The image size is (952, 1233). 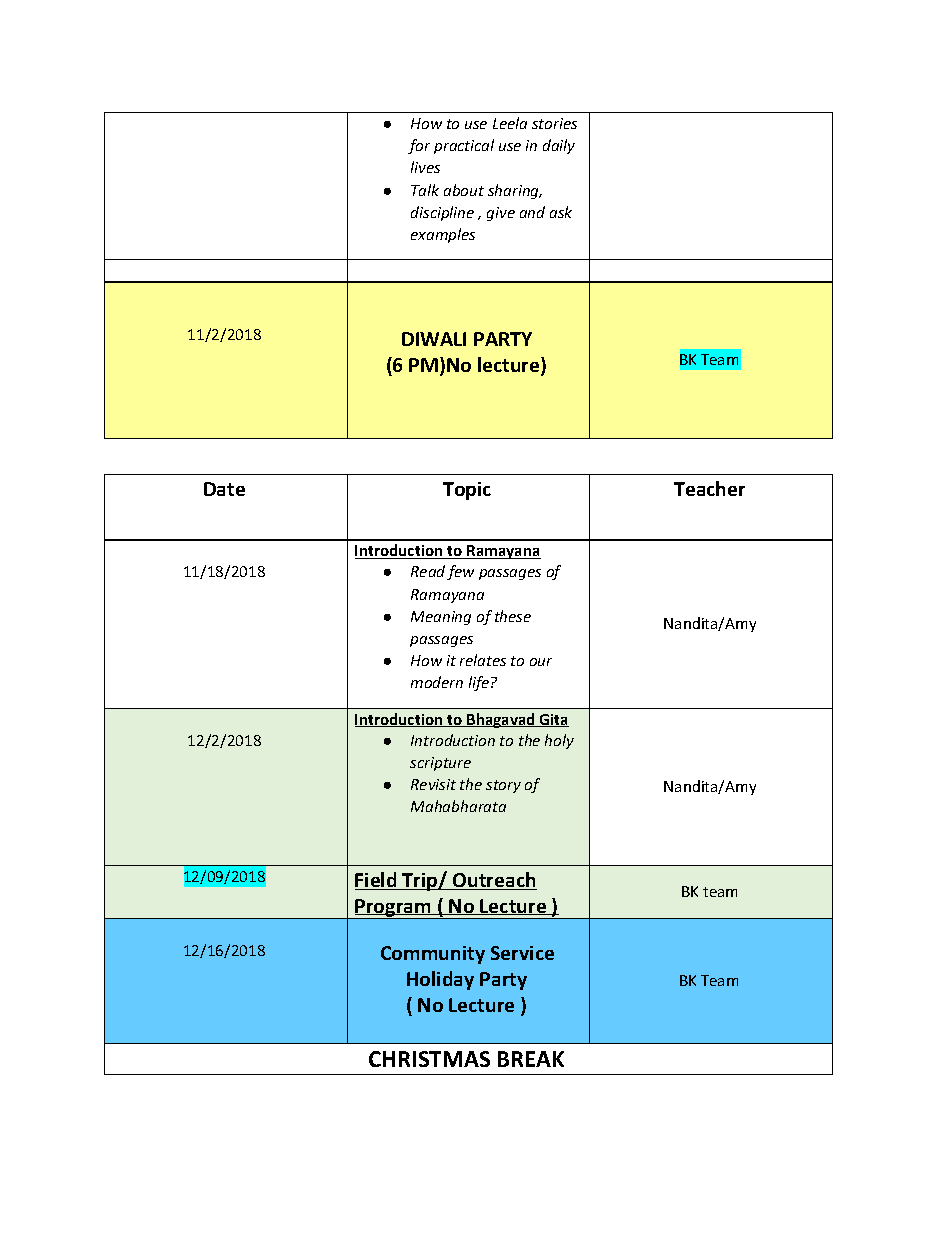 What do you see at coordinates (419, 146) in the screenshot?
I see `for` at bounding box center [419, 146].
